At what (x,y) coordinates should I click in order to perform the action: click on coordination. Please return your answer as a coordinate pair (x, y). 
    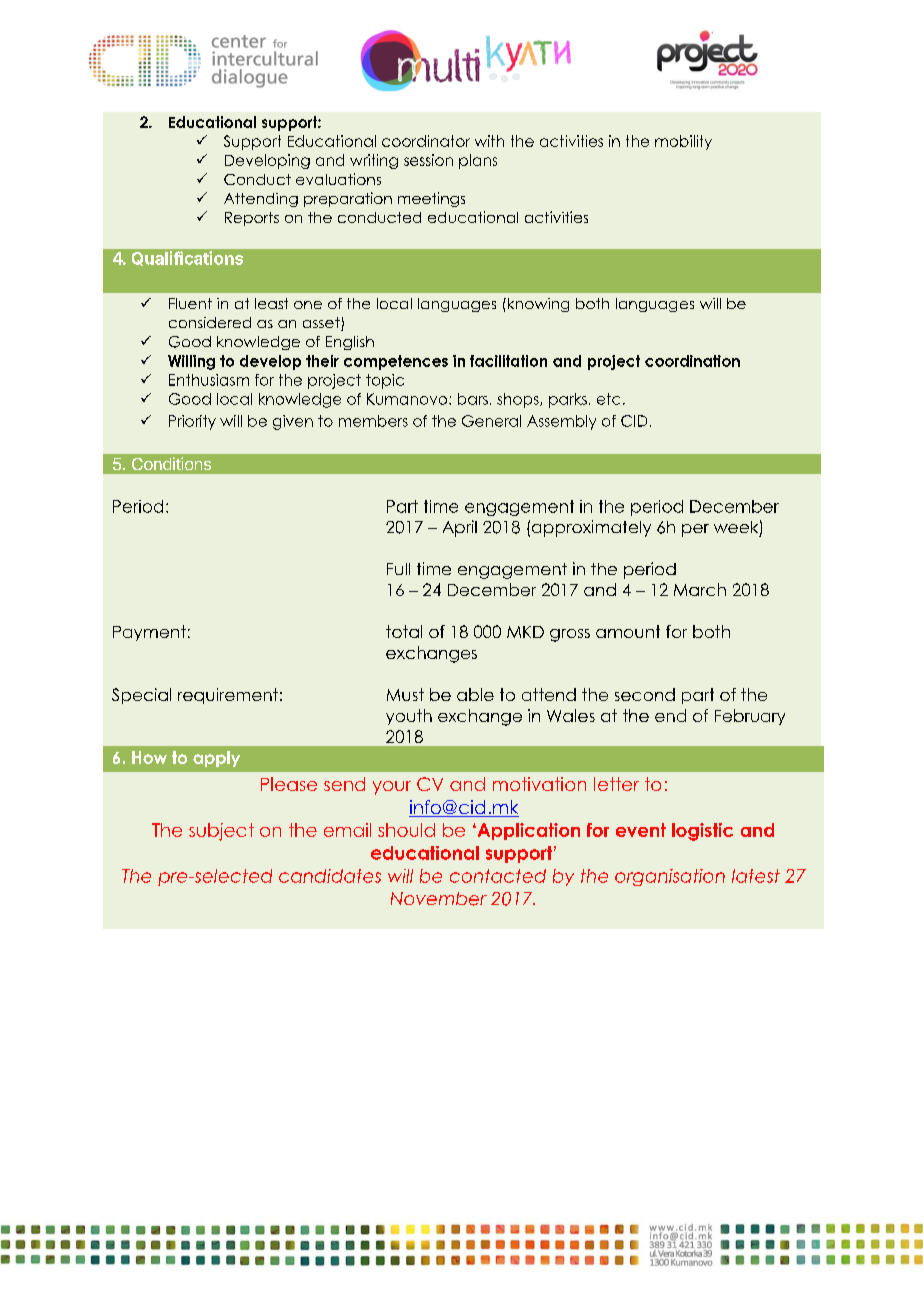
    Looking at the image, I should click on (692, 361).
